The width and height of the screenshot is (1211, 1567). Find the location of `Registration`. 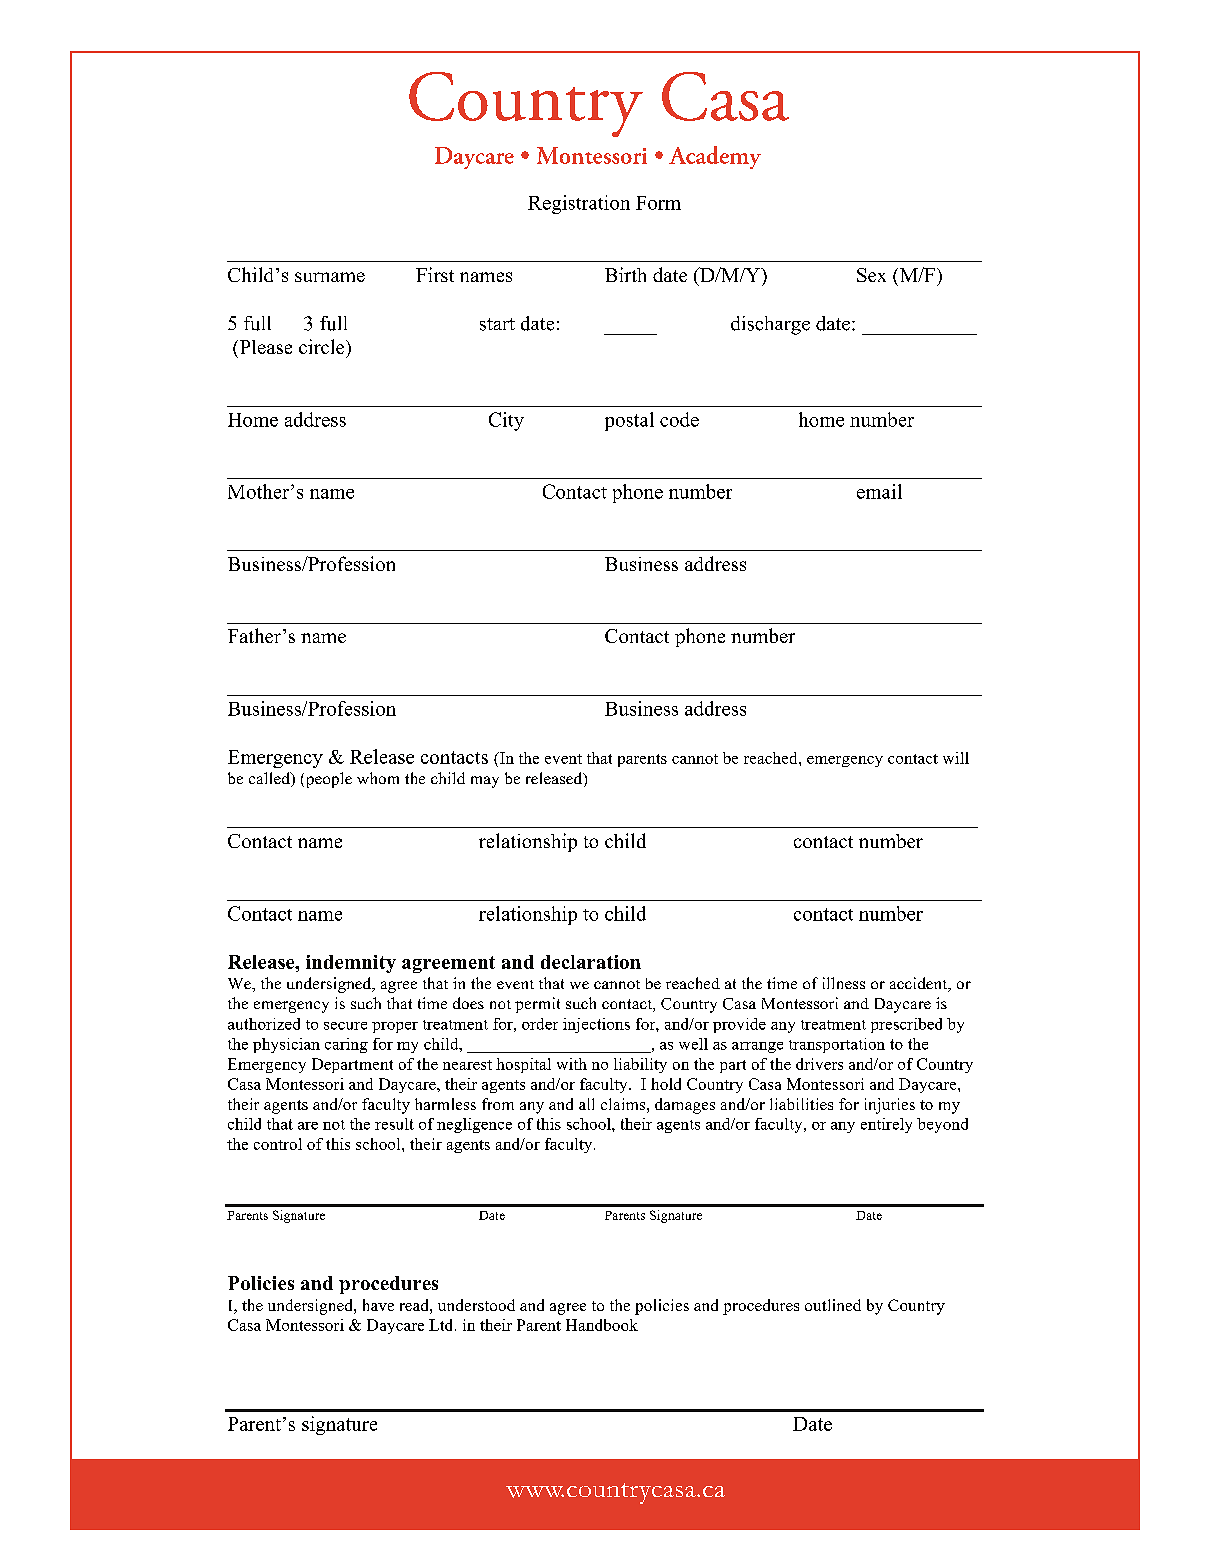

Registration is located at coordinates (579, 204).
